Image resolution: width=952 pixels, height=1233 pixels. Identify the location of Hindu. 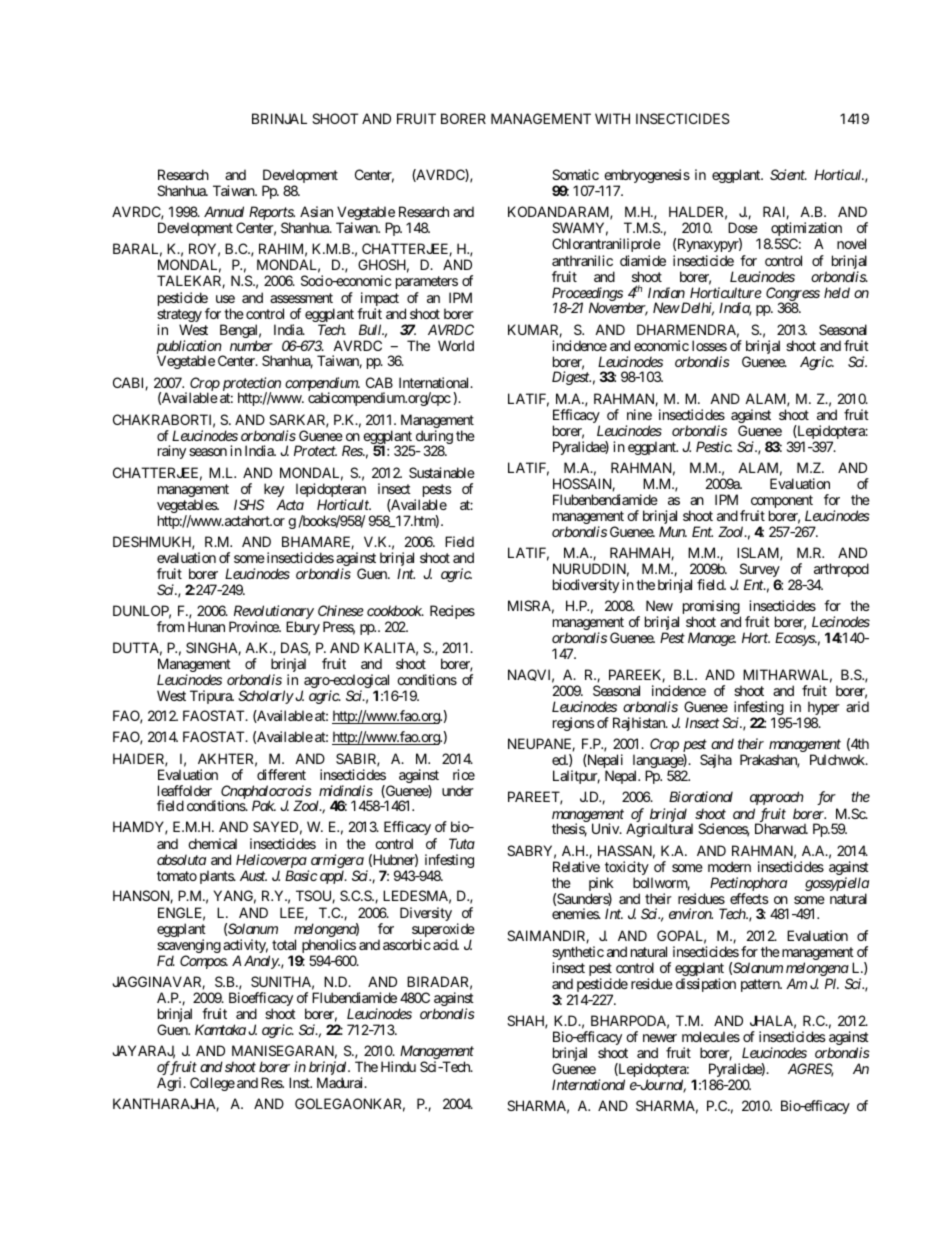
(398, 1066).
